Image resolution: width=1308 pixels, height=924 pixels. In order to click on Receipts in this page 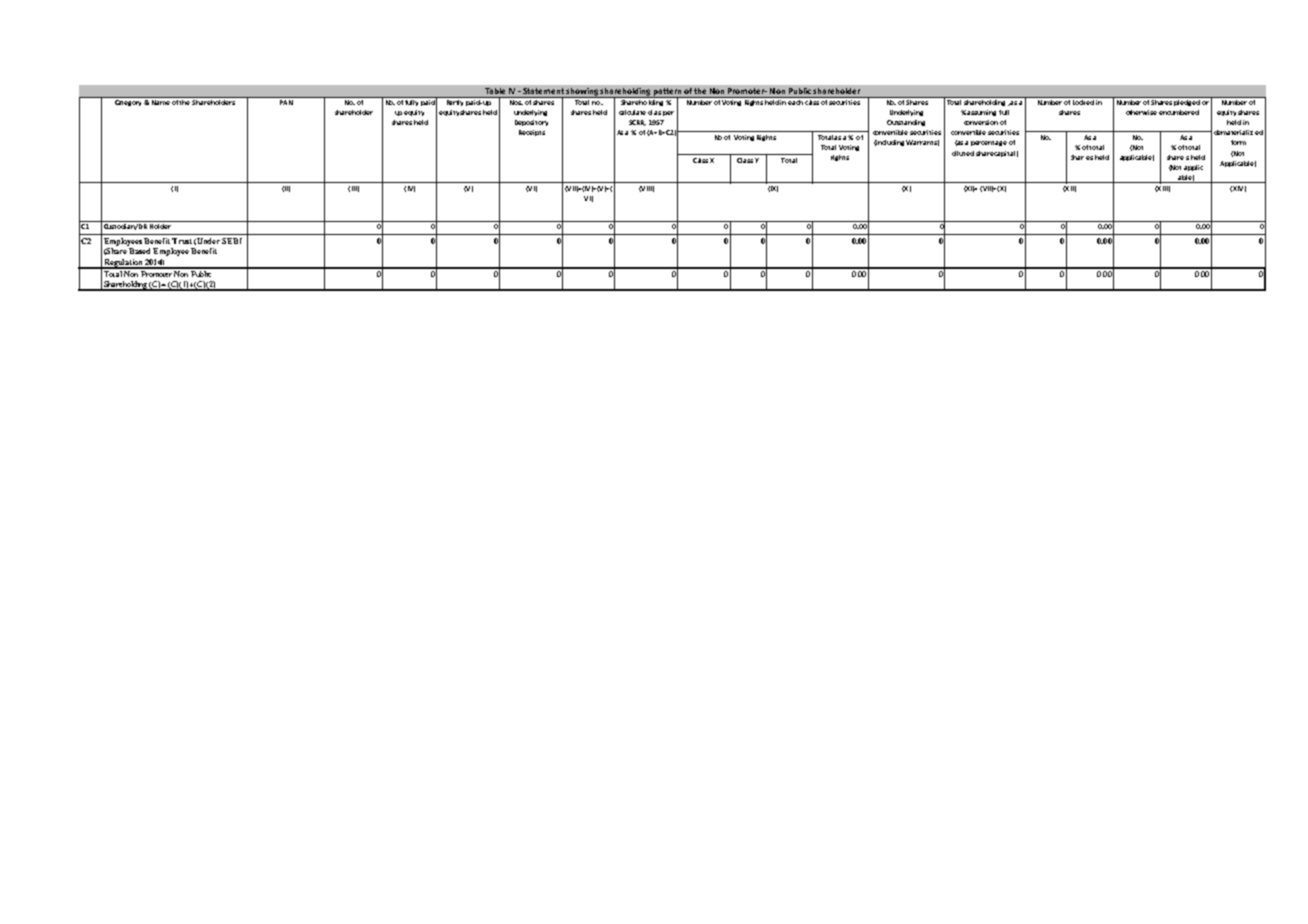, I will do `click(532, 133)`.
